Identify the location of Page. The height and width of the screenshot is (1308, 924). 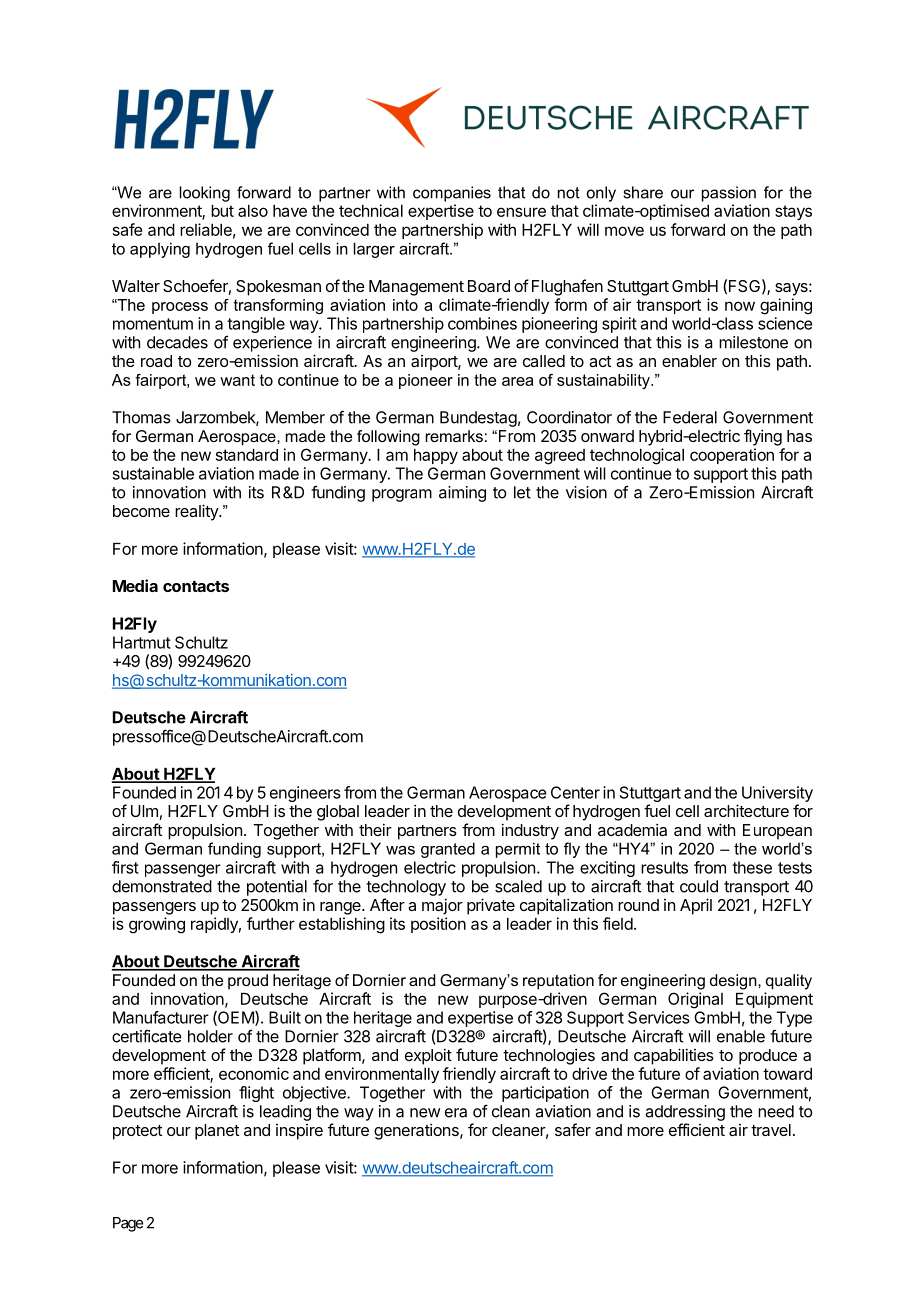
(128, 1224).
